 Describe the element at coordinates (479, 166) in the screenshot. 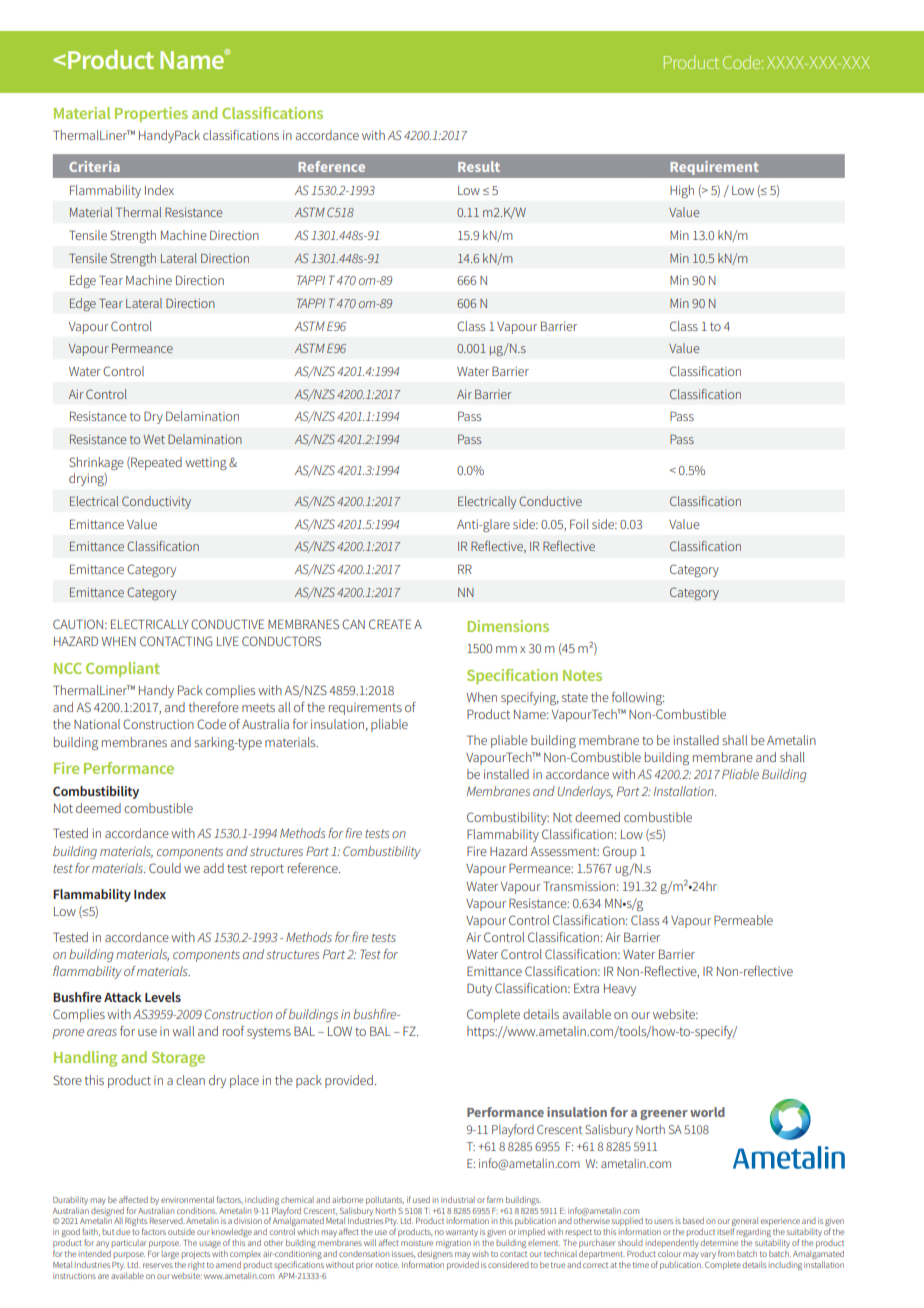

I see `Result` at that location.
